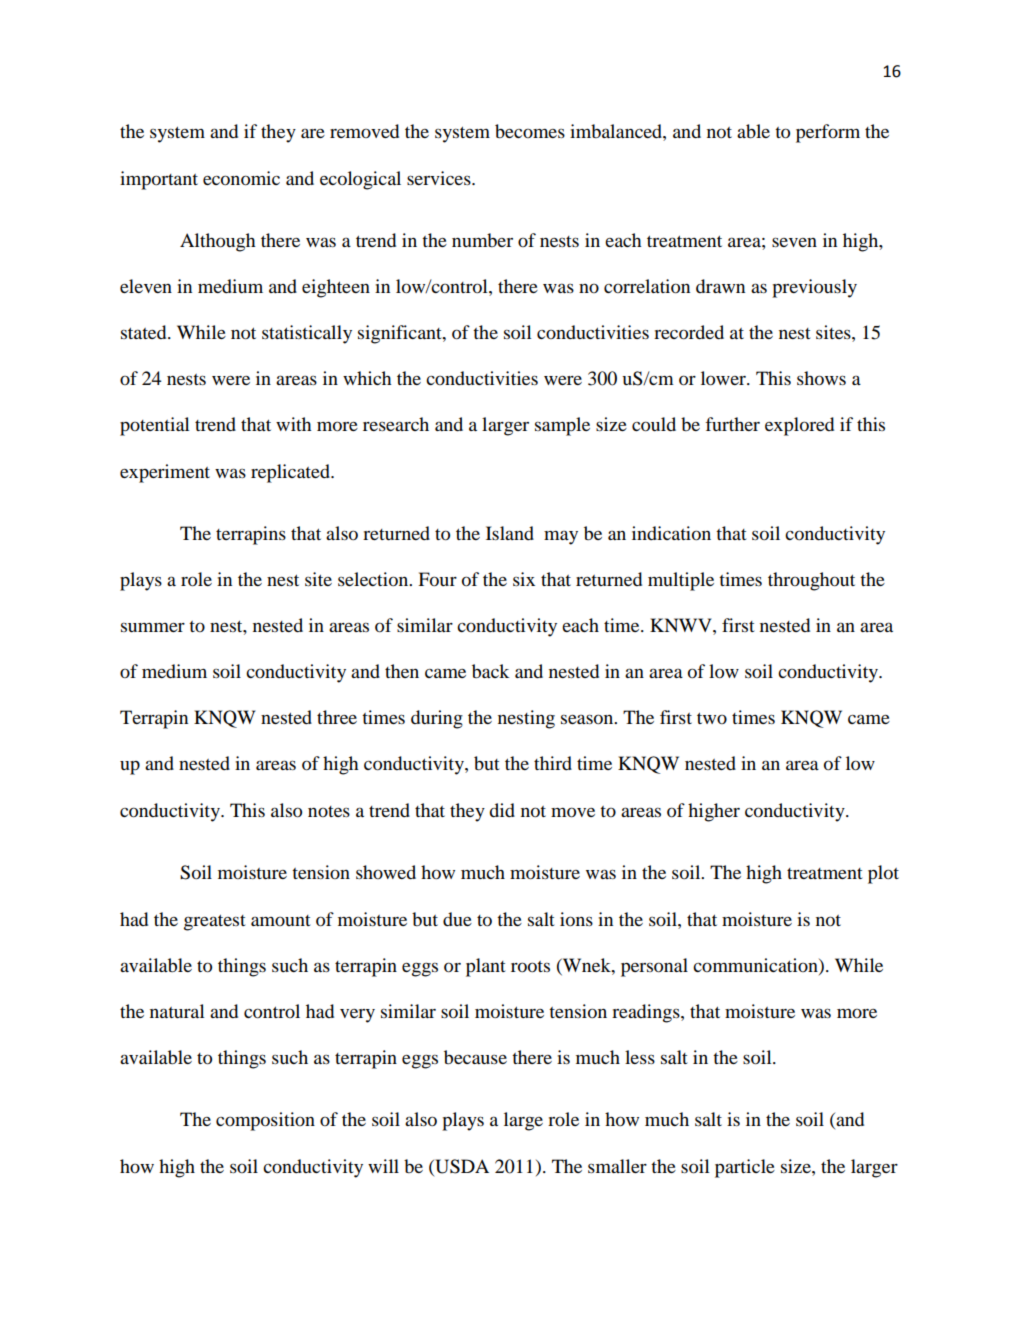  Describe the element at coordinates (265, 1121) in the screenshot. I see `composition` at that location.
